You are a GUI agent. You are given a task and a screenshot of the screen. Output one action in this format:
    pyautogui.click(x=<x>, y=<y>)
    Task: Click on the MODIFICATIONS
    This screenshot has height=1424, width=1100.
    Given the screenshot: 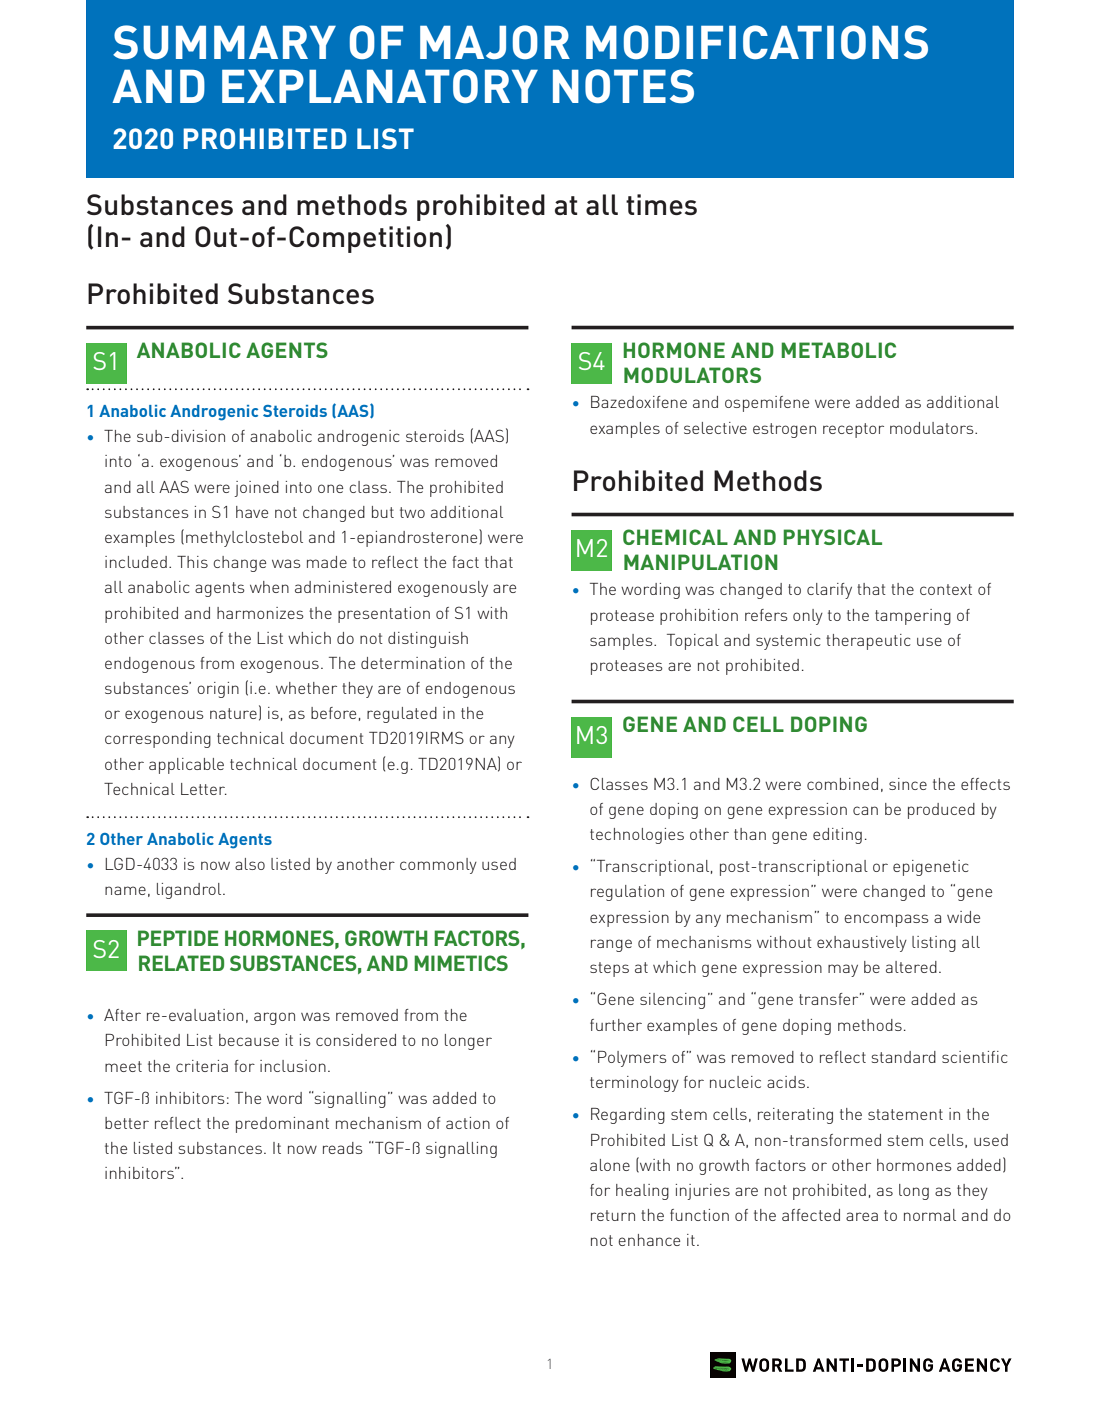 What is the action you would take?
    pyautogui.click(x=757, y=42)
